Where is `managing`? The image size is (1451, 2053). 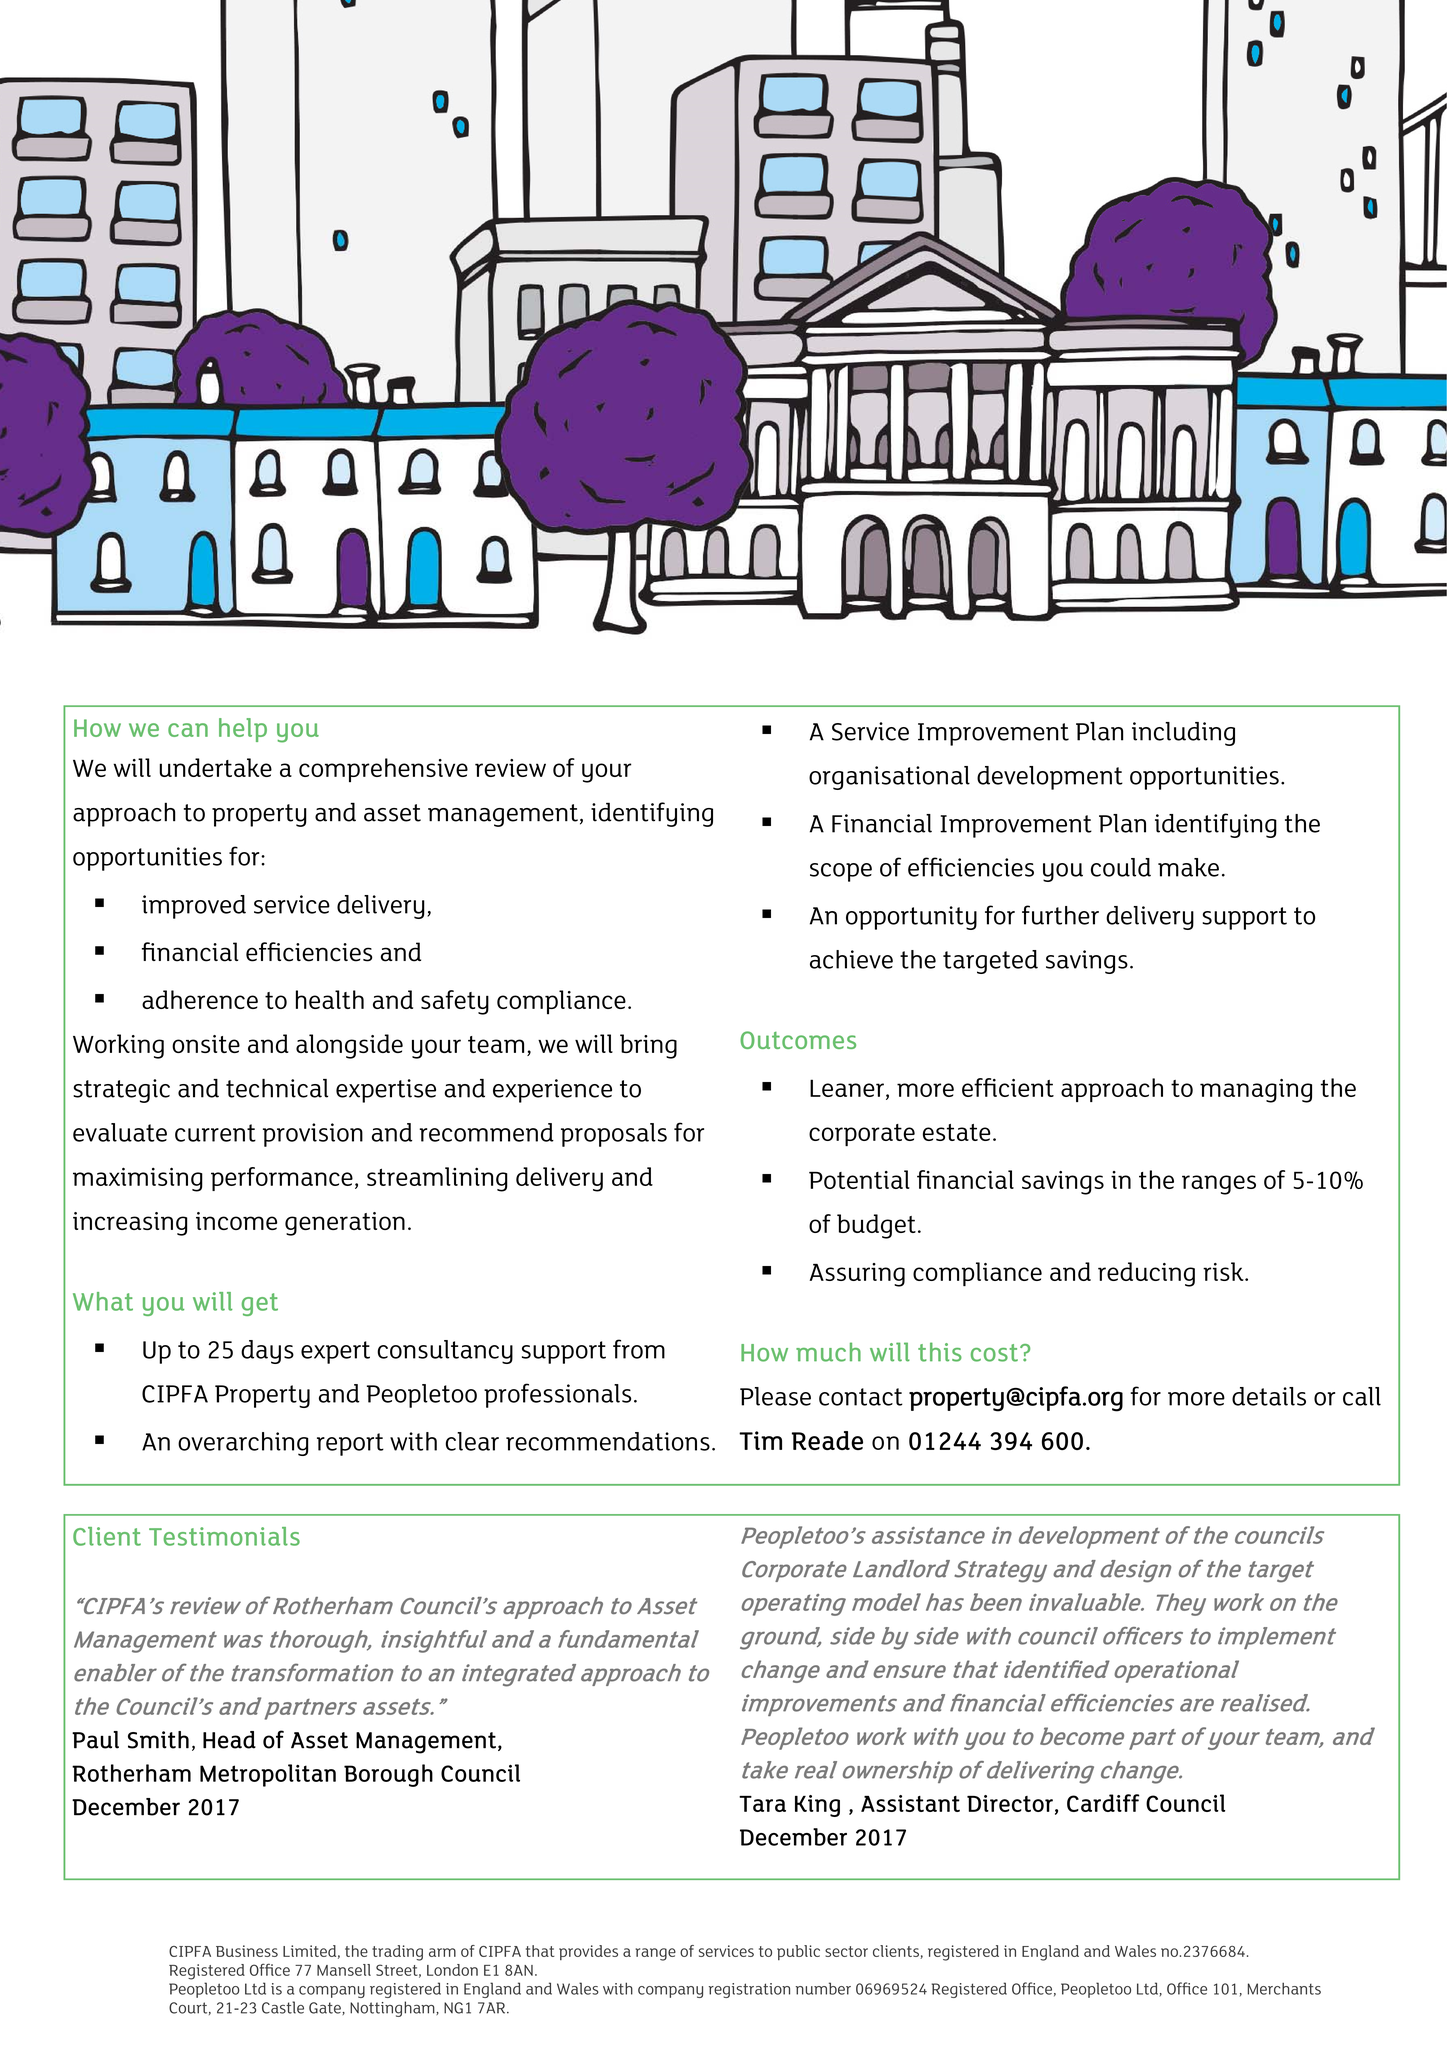
managing is located at coordinates (1256, 1091).
